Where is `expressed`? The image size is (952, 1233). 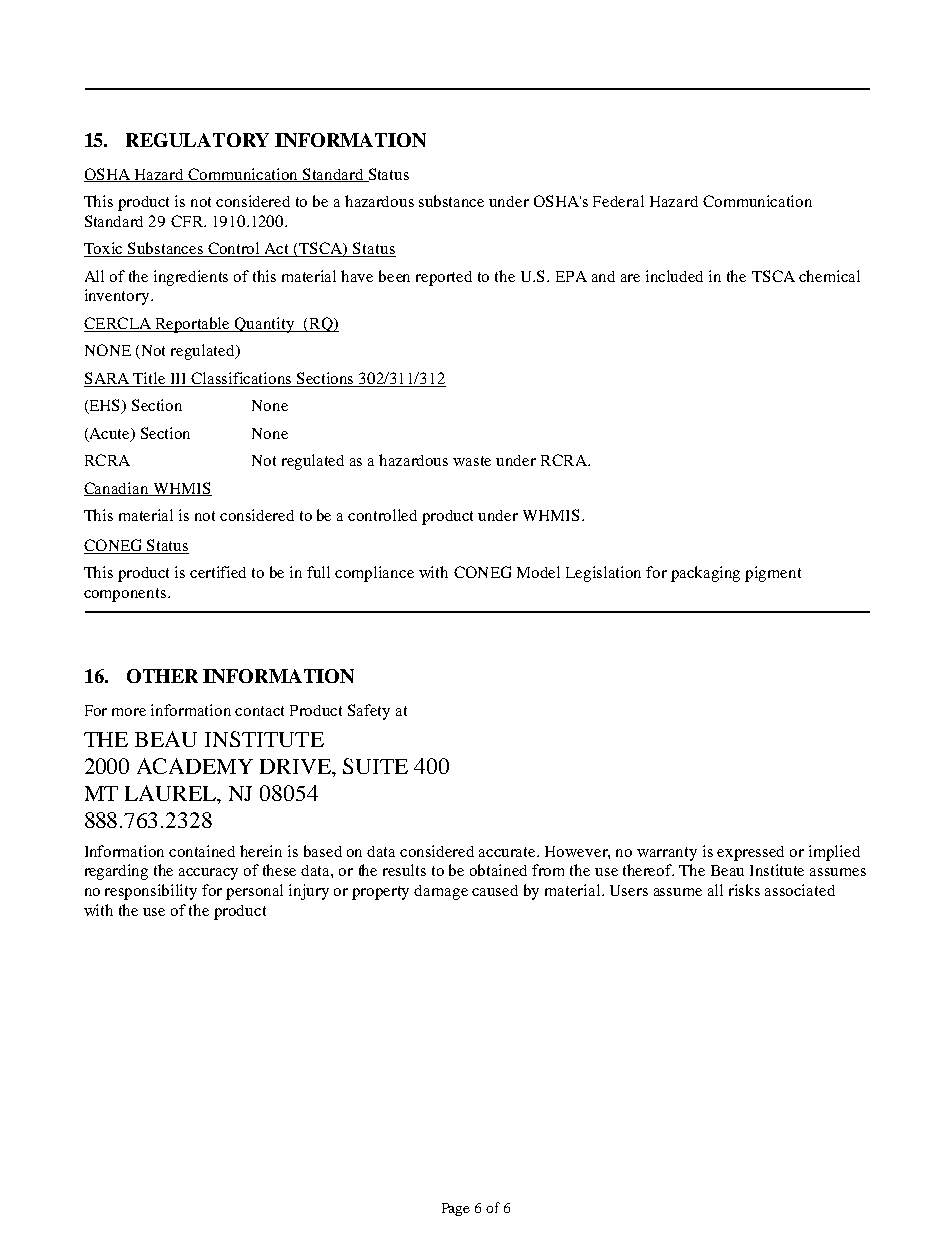 expressed is located at coordinates (750, 853).
